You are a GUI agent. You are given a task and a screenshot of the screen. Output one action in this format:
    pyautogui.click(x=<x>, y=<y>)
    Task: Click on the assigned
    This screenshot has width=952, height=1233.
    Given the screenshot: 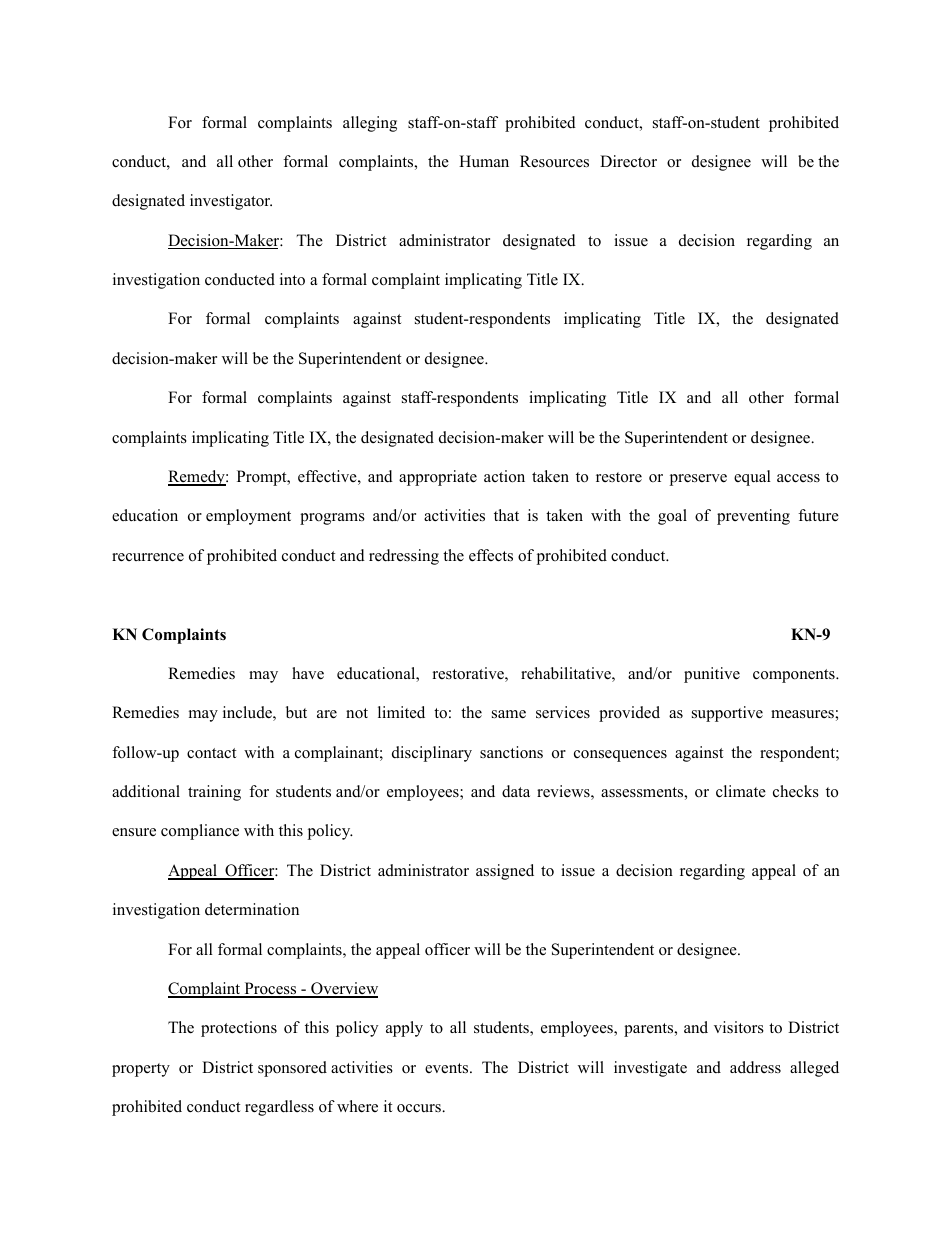 What is the action you would take?
    pyautogui.click(x=505, y=872)
